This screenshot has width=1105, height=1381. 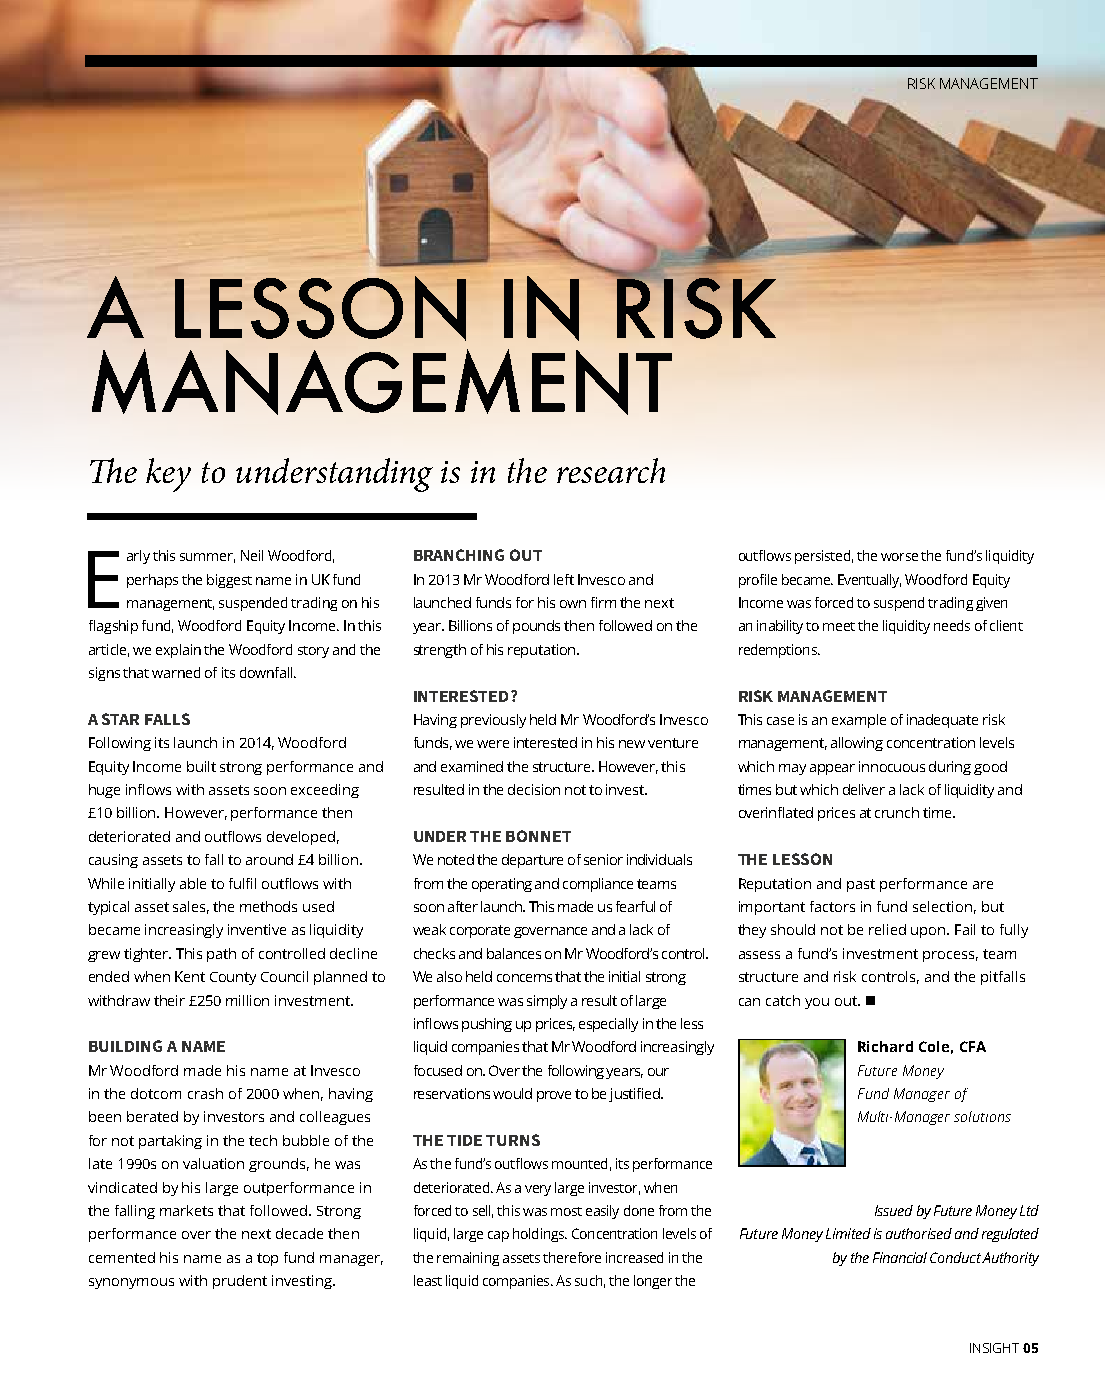 I want to click on compliance, so click(x=598, y=885).
